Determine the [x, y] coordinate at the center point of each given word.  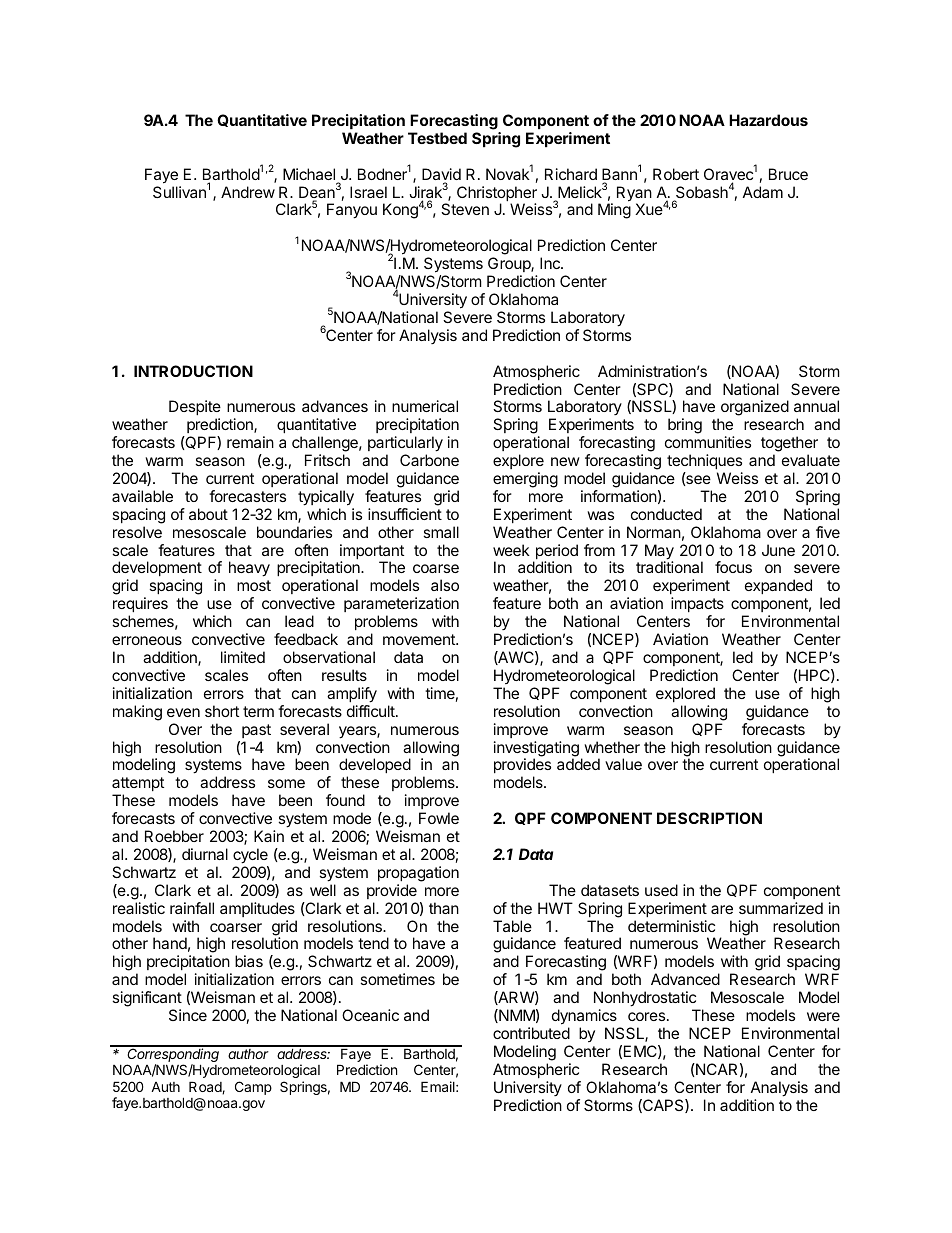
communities [708, 442]
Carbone [429, 460]
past [256, 731]
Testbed [437, 138]
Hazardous [768, 120]
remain [250, 442]
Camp [253, 1088]
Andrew [248, 192]
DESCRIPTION [709, 818]
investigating [536, 750]
